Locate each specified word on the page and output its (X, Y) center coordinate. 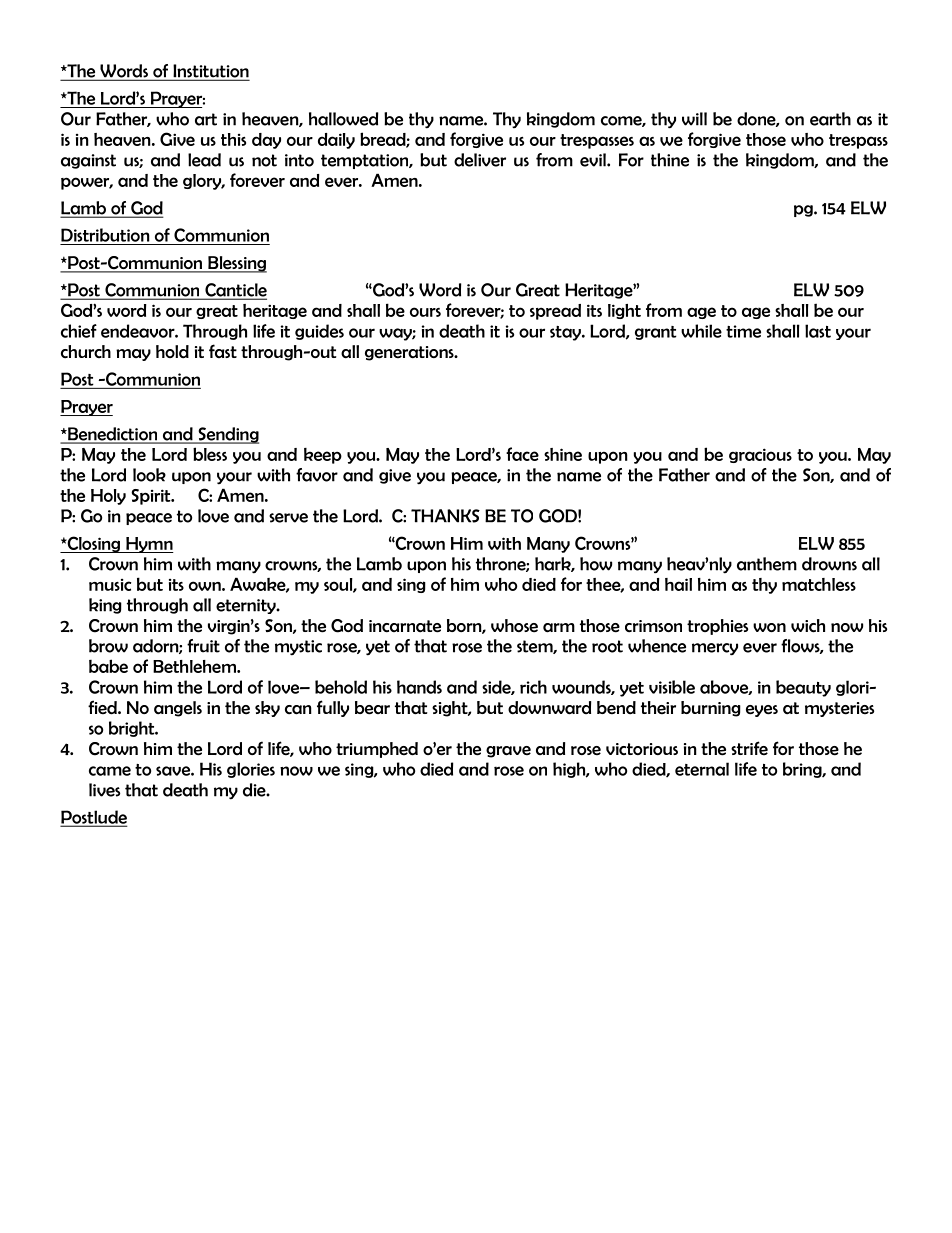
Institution (210, 72)
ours (425, 312)
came (110, 771)
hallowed (343, 119)
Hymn (149, 545)
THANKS (445, 516)
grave (508, 752)
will (694, 119)
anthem (767, 564)
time (743, 331)
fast (223, 351)
